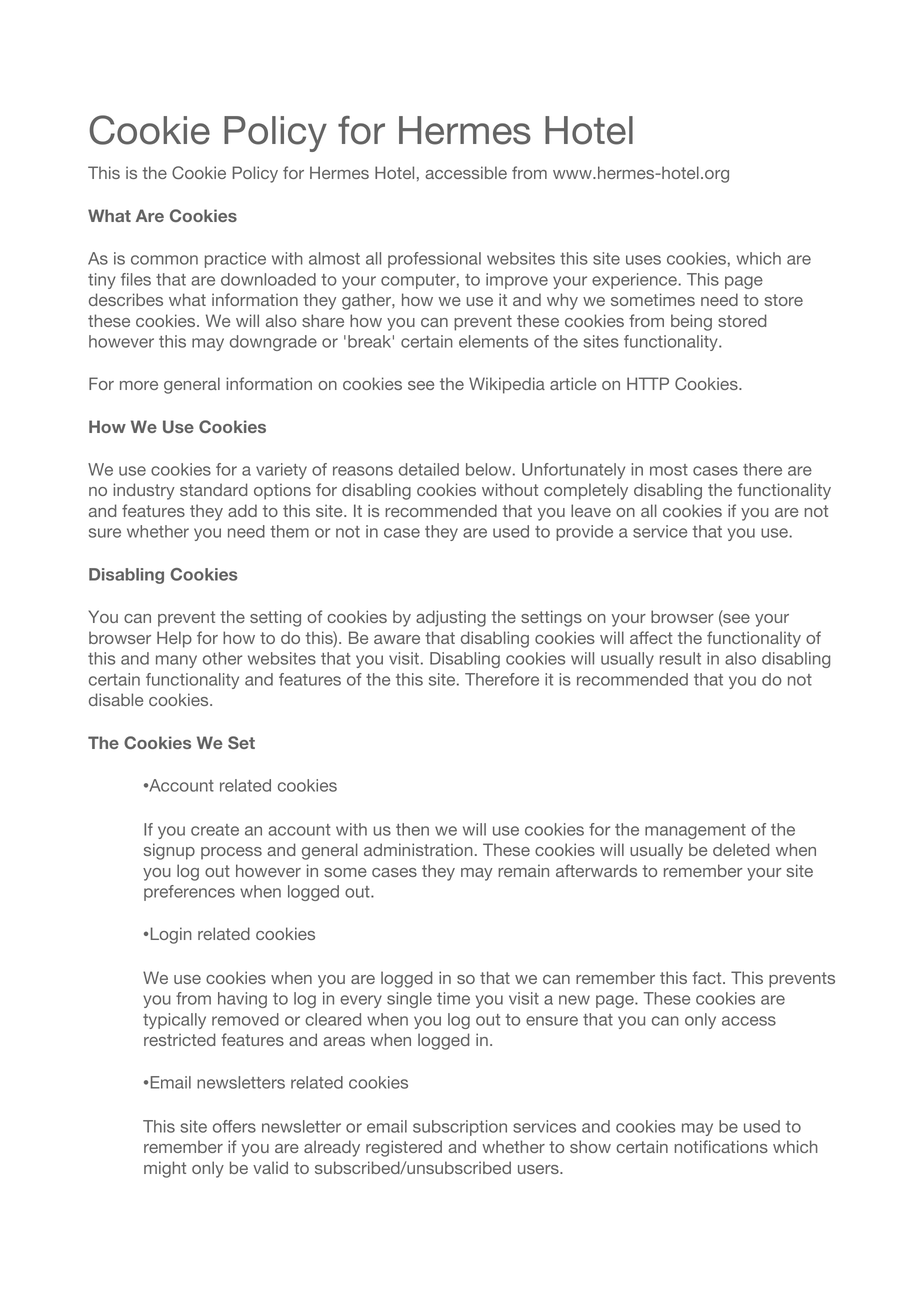 The height and width of the screenshot is (1308, 924). What do you see at coordinates (171, 935) in the screenshot?
I see `Login` at bounding box center [171, 935].
